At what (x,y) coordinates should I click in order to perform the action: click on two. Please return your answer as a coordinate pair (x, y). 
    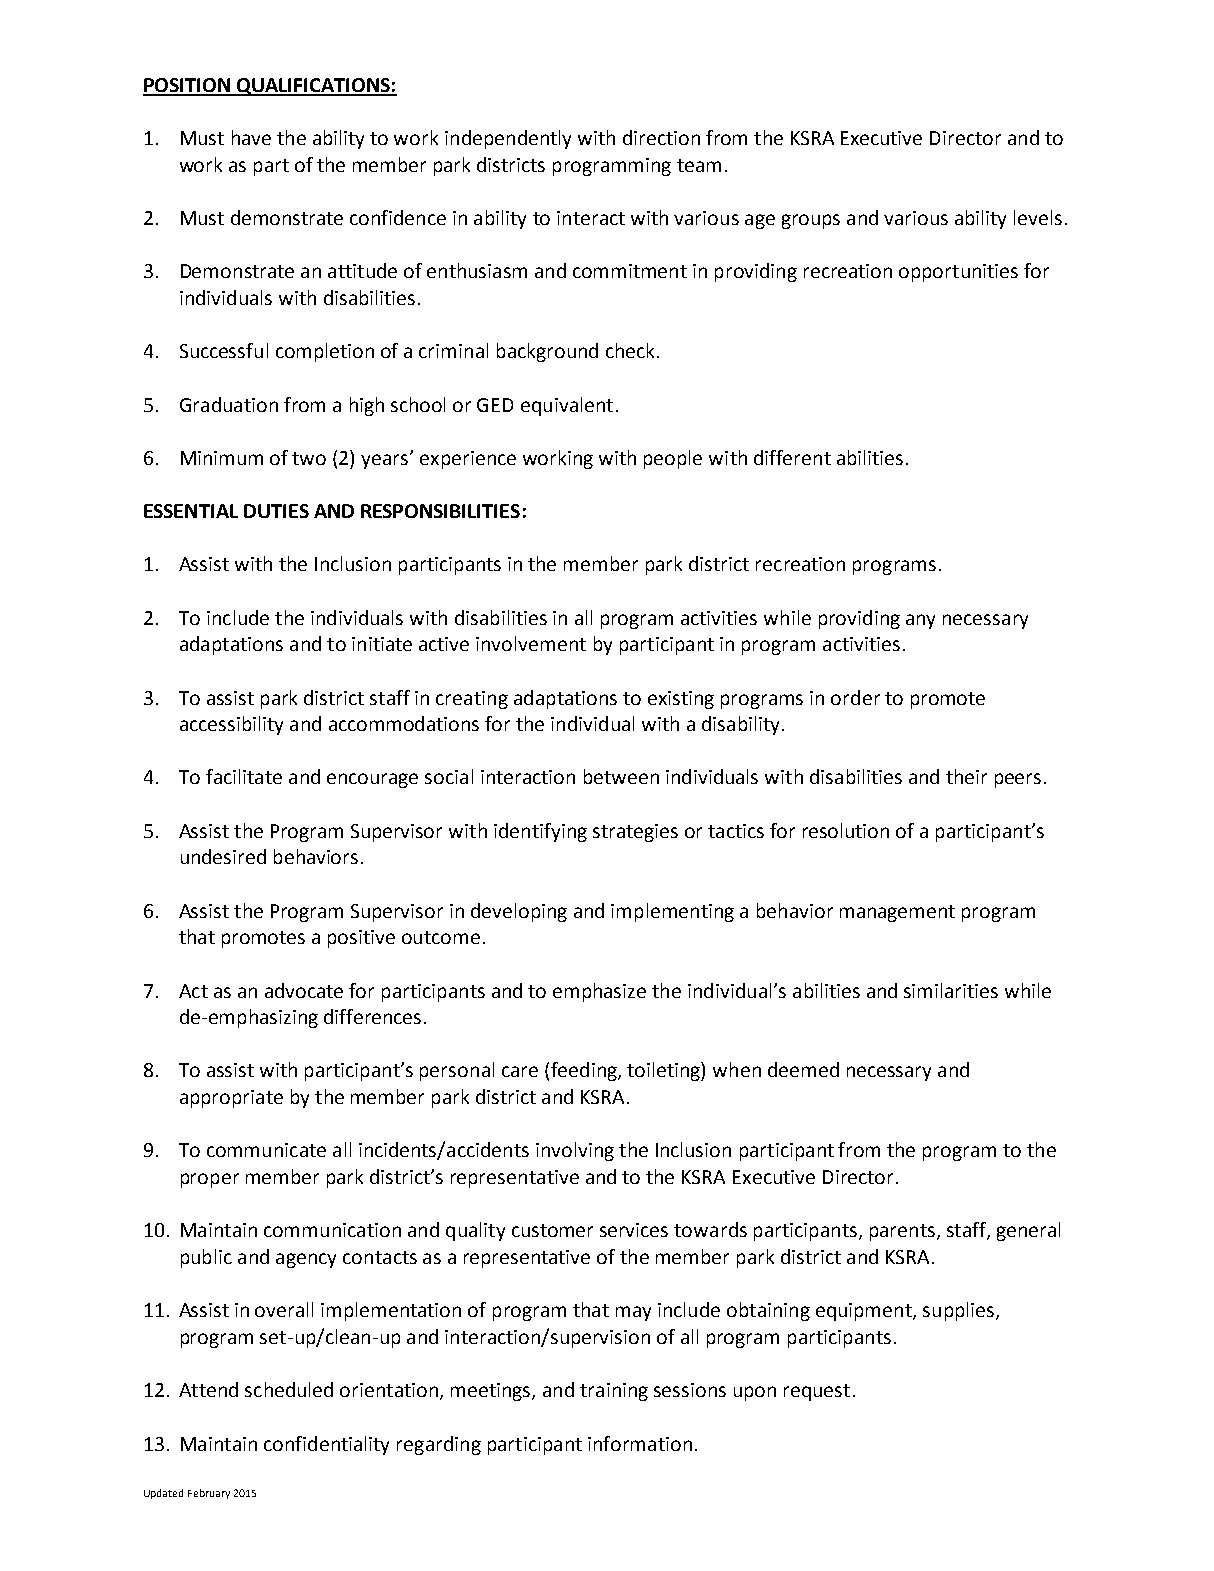
    Looking at the image, I should click on (309, 458).
